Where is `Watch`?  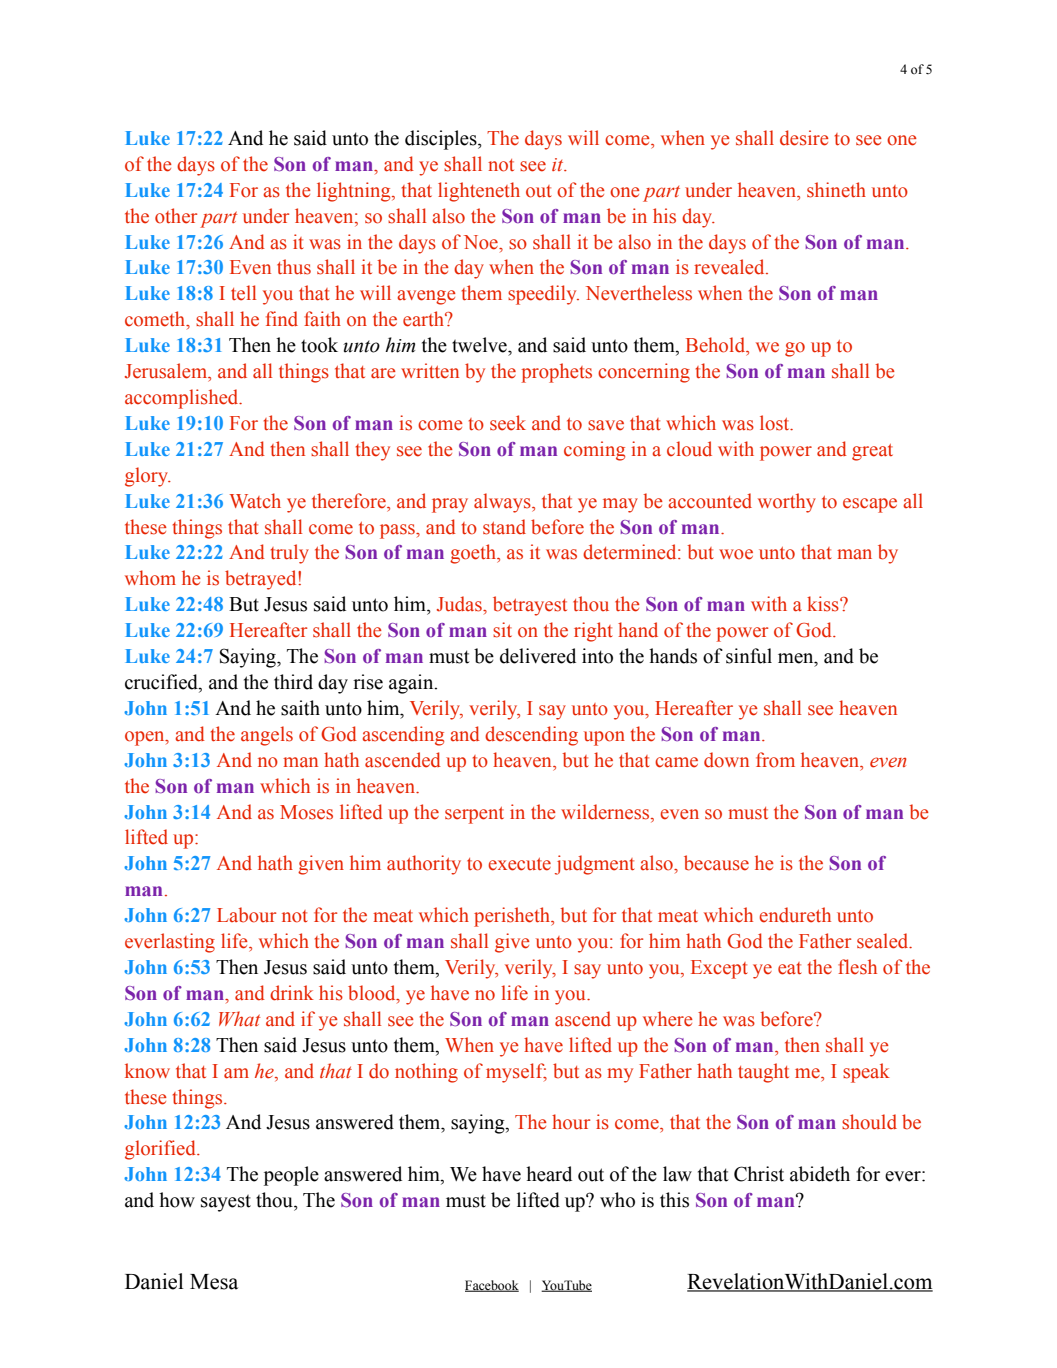 Watch is located at coordinates (255, 501).
